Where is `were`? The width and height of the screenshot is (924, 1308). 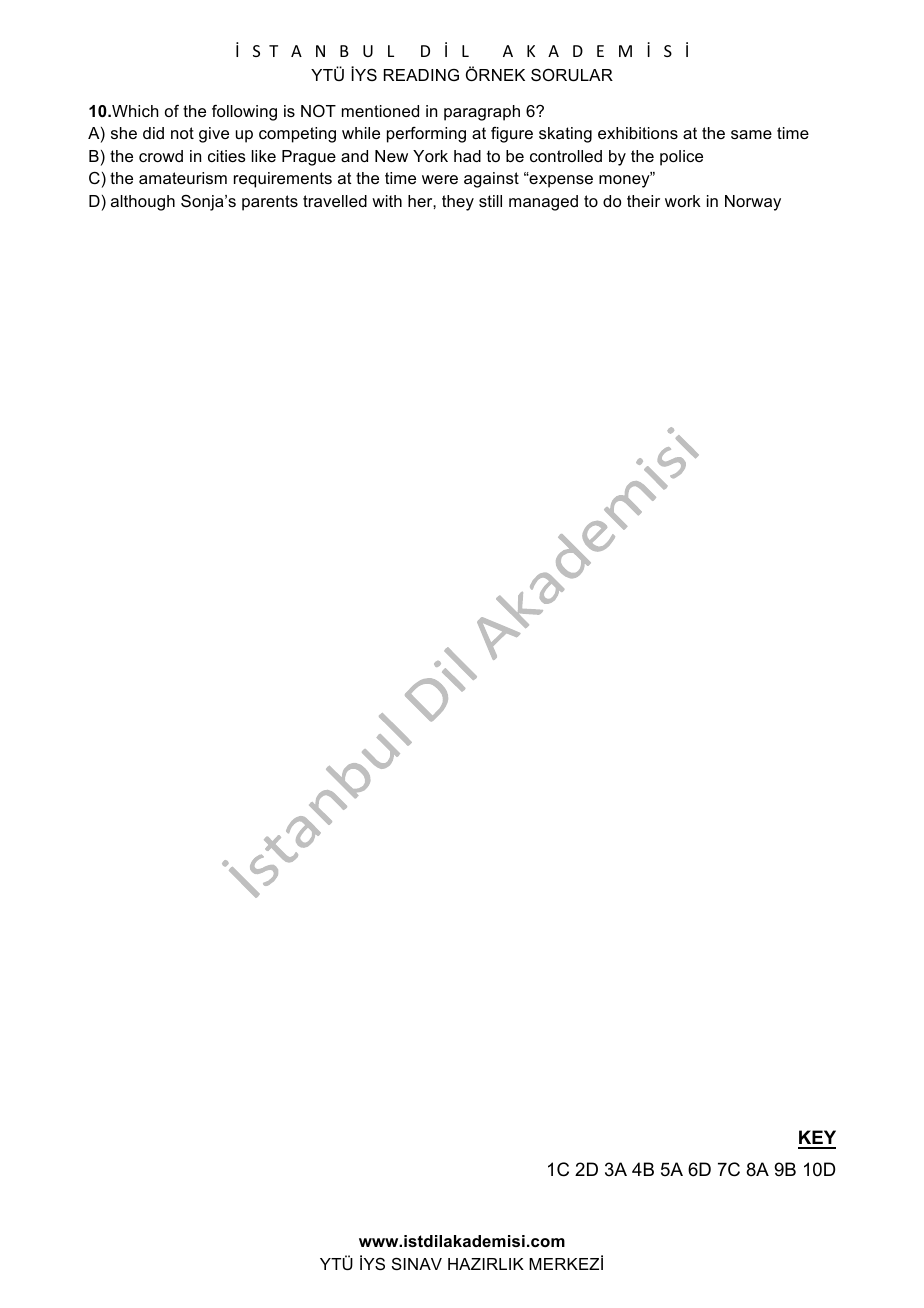 were is located at coordinates (440, 179).
